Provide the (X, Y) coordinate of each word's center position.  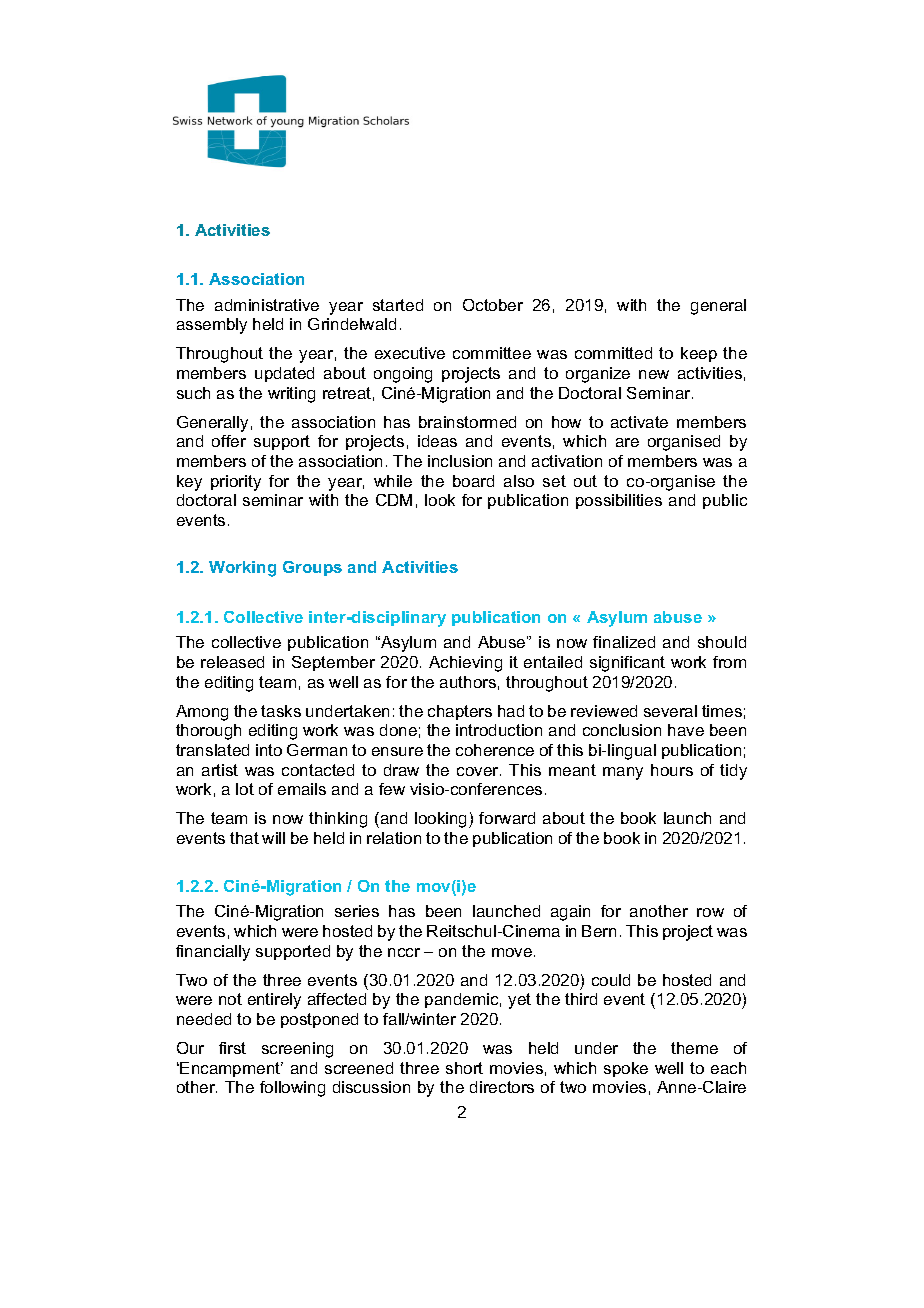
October (493, 305)
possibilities (619, 501)
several (670, 711)
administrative (267, 305)
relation (394, 838)
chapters (460, 712)
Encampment (231, 1069)
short (464, 1068)
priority (236, 483)
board (473, 481)
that (244, 838)
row (710, 912)
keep (699, 354)
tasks (281, 711)
